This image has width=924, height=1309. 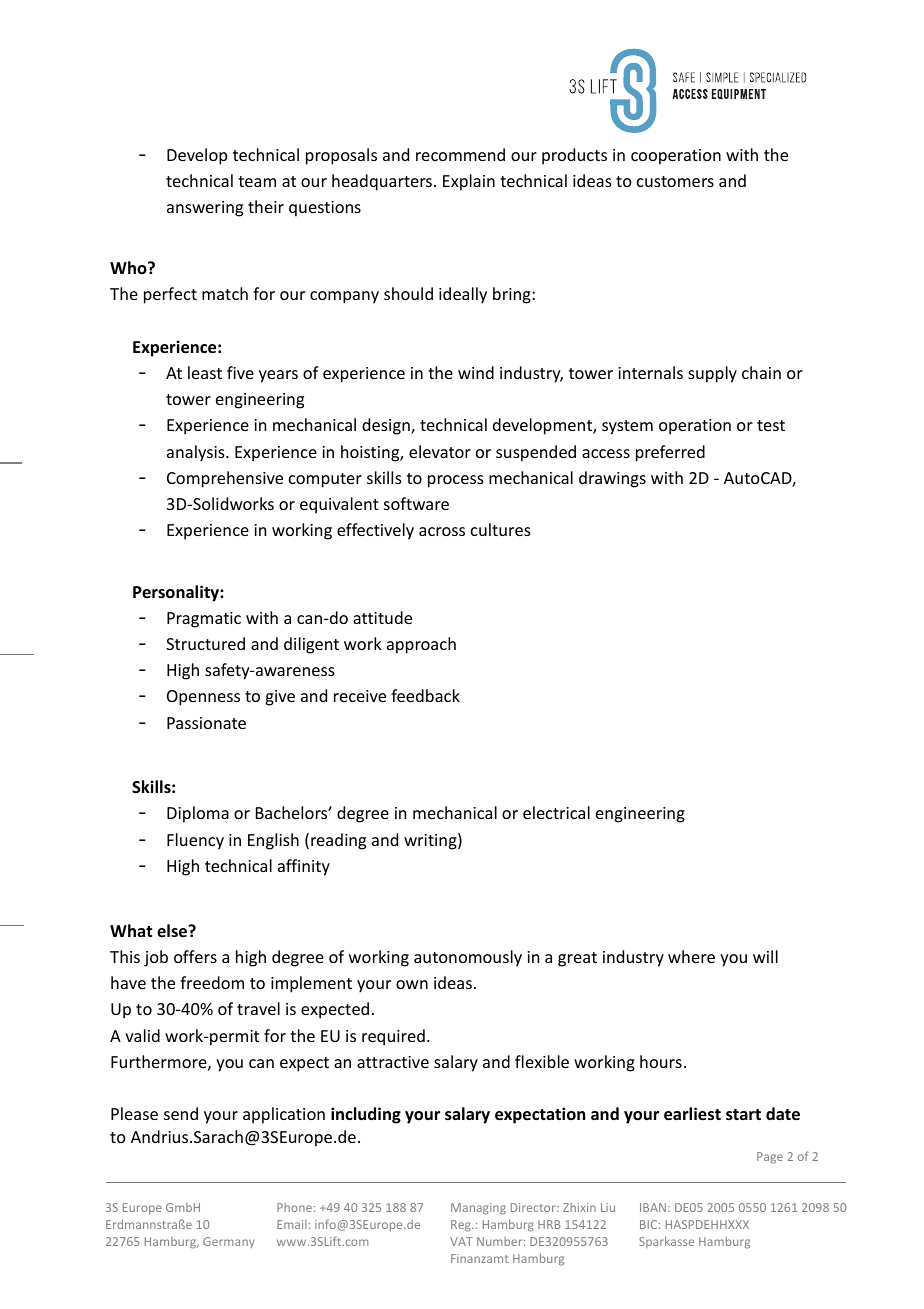 What do you see at coordinates (229, 1242) in the image?
I see `Germany` at bounding box center [229, 1242].
